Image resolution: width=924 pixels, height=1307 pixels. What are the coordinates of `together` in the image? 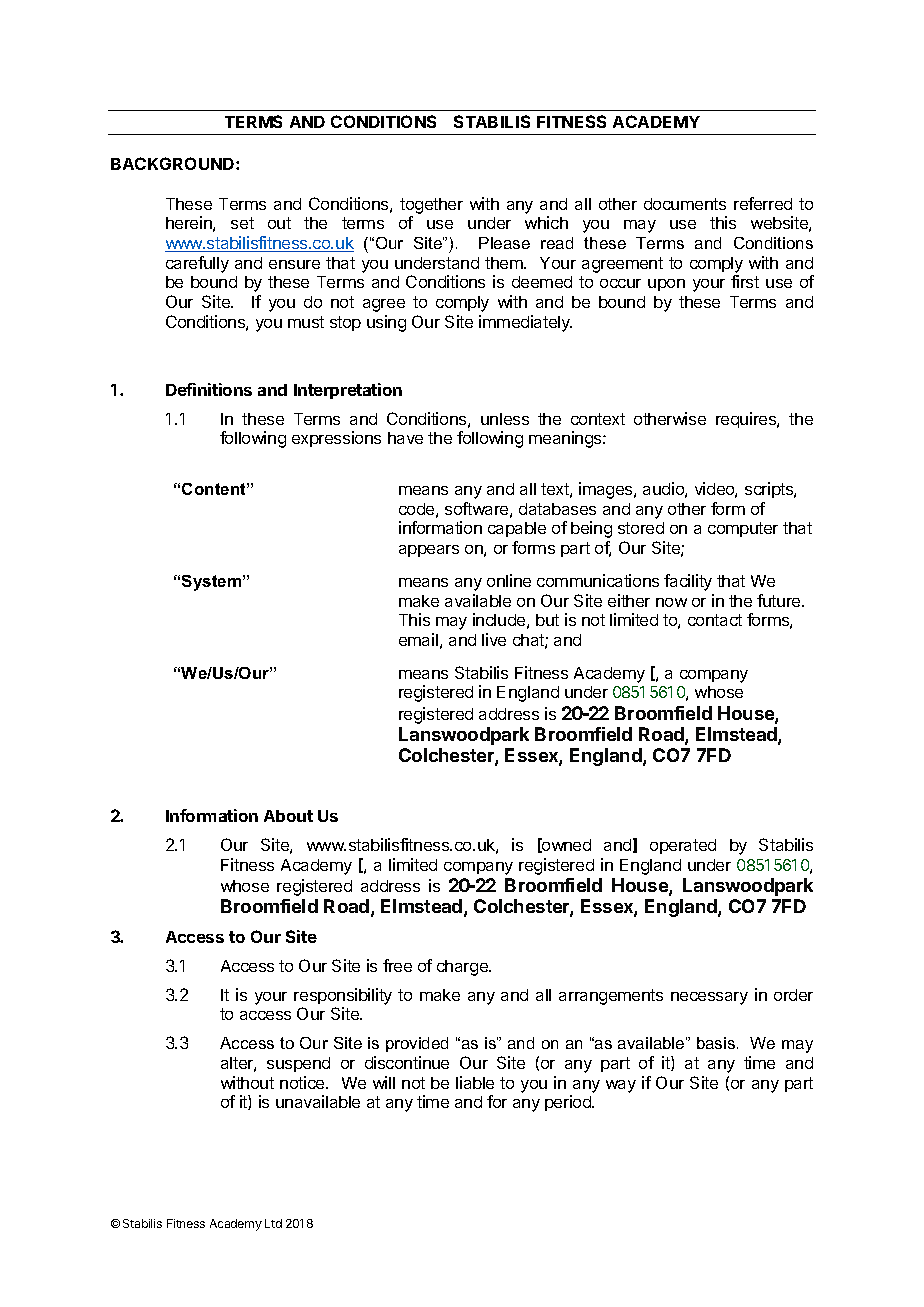 It's located at (431, 206).
